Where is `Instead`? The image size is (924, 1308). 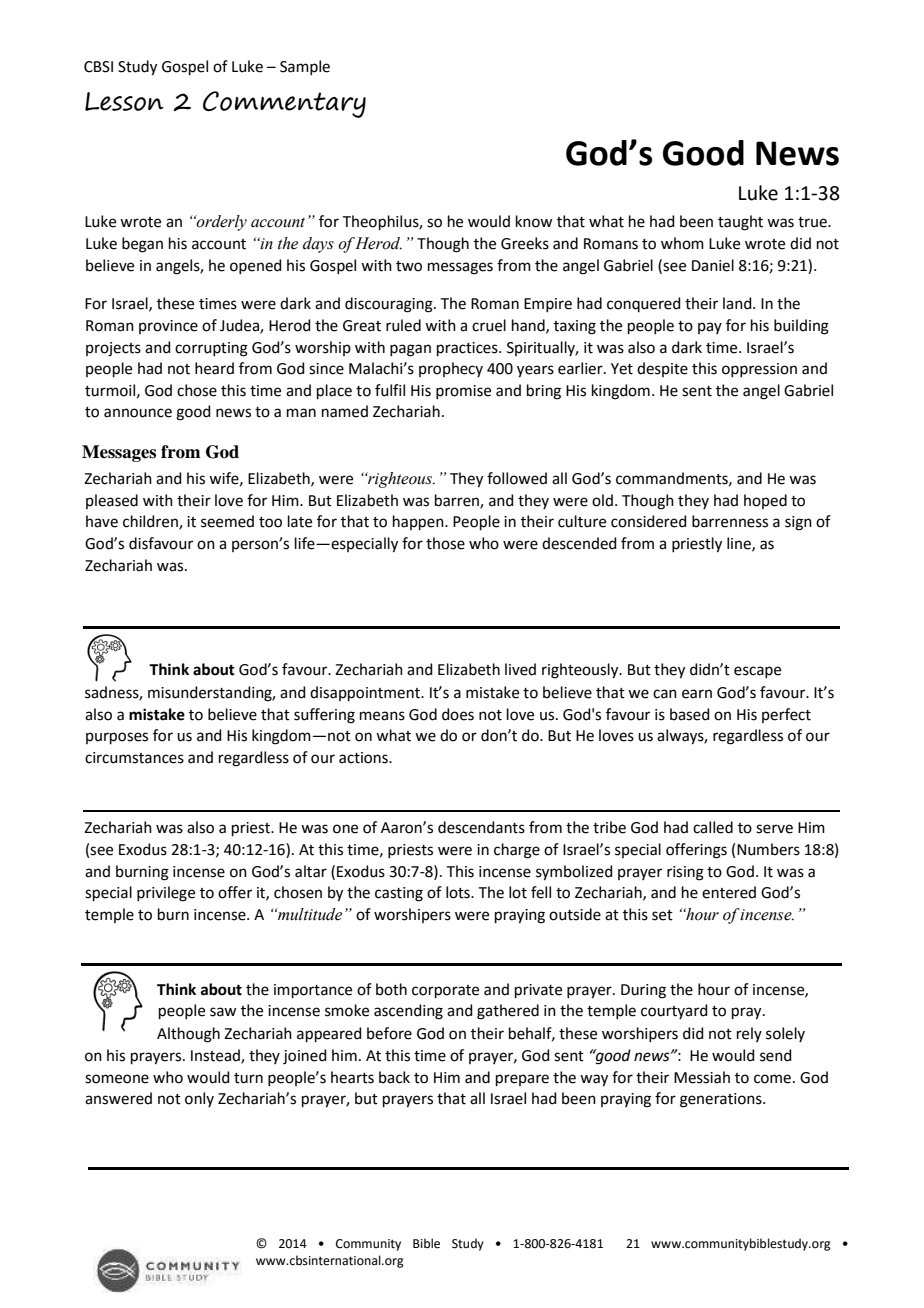
Instead is located at coordinates (216, 1056).
